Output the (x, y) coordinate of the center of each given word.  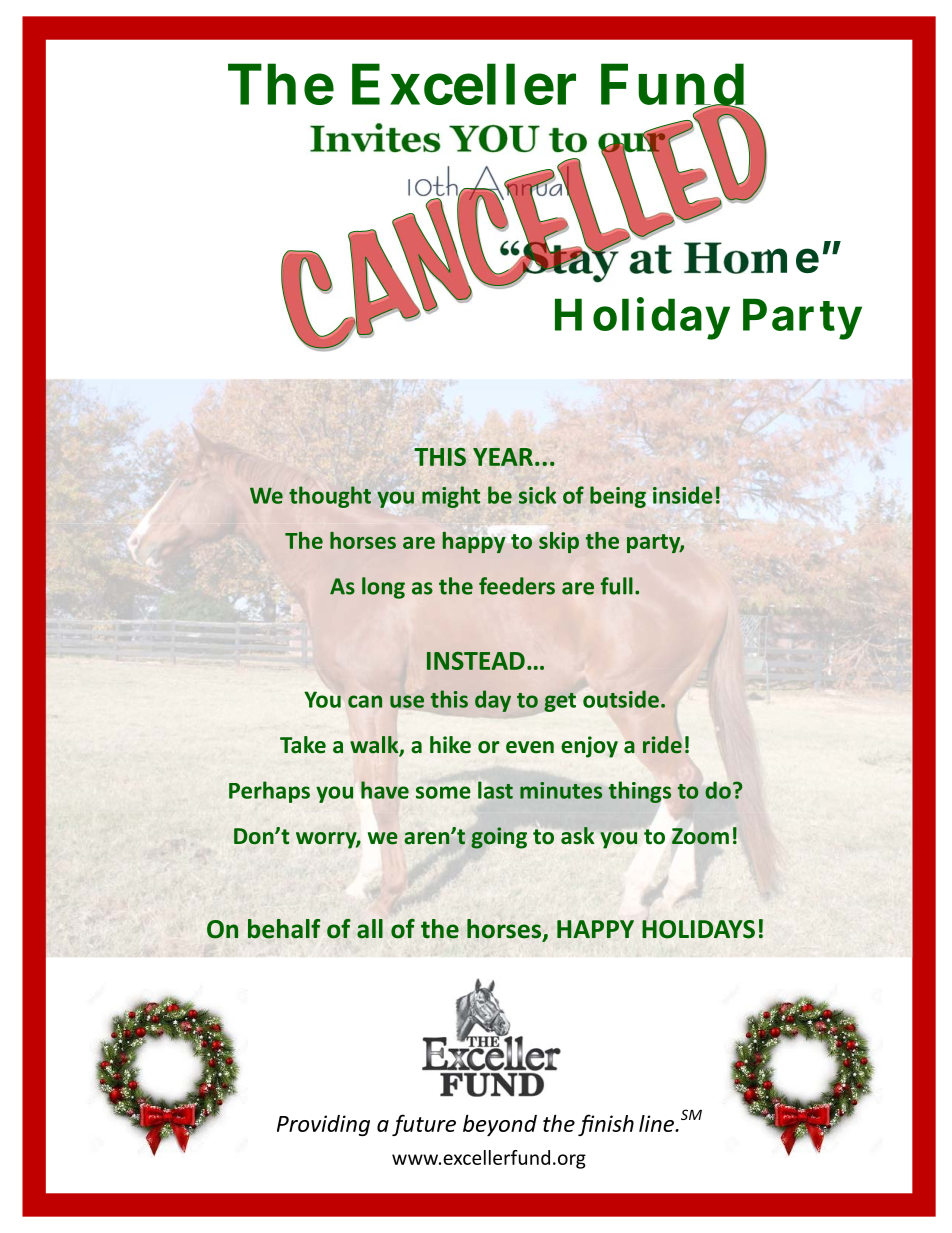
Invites (375, 138)
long (383, 588)
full (617, 586)
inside (683, 495)
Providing (323, 1125)
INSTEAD (476, 661)
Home (751, 258)
